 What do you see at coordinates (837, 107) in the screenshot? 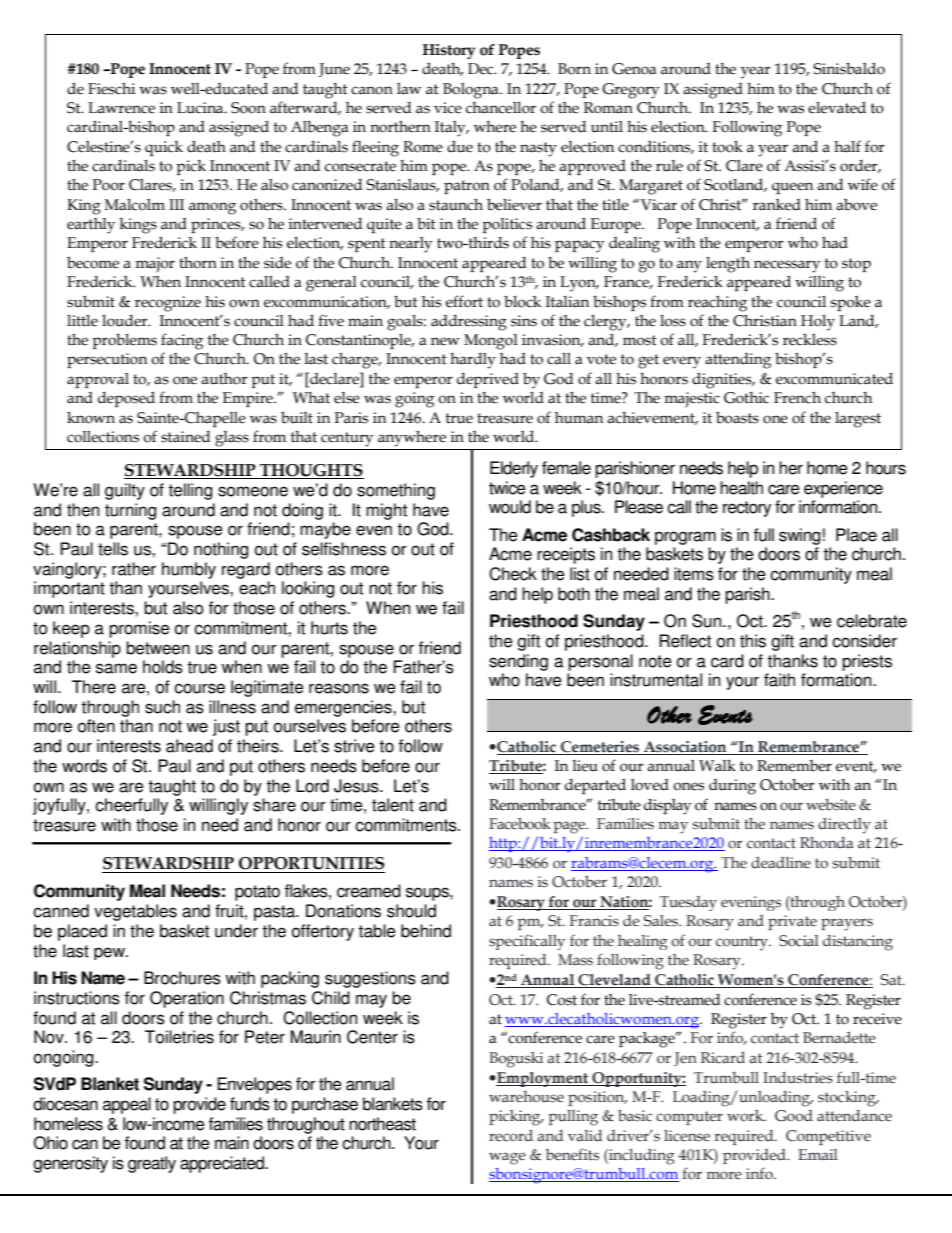
I see `elevated` at bounding box center [837, 107].
